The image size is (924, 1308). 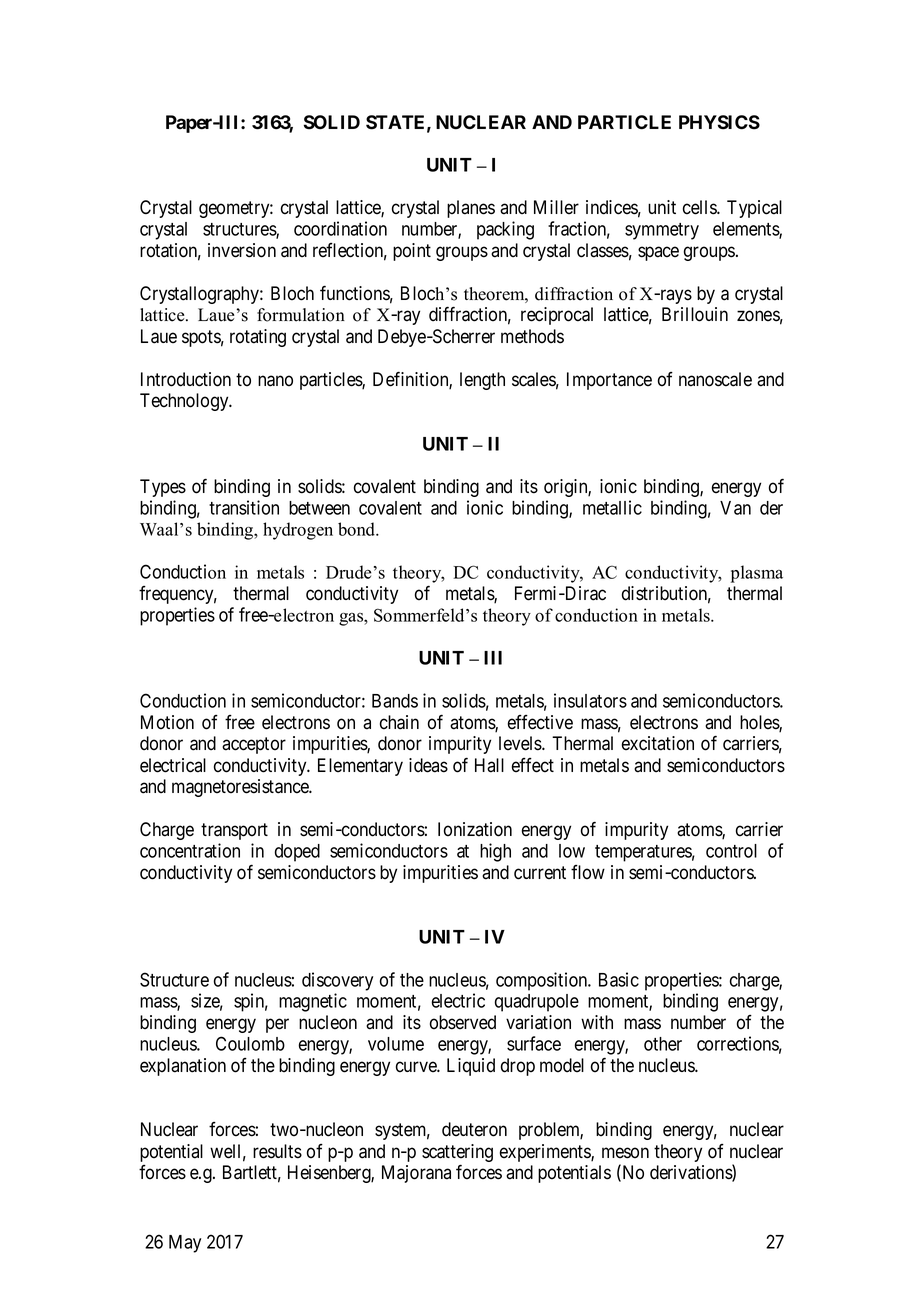 I want to click on May, so click(x=185, y=1244).
